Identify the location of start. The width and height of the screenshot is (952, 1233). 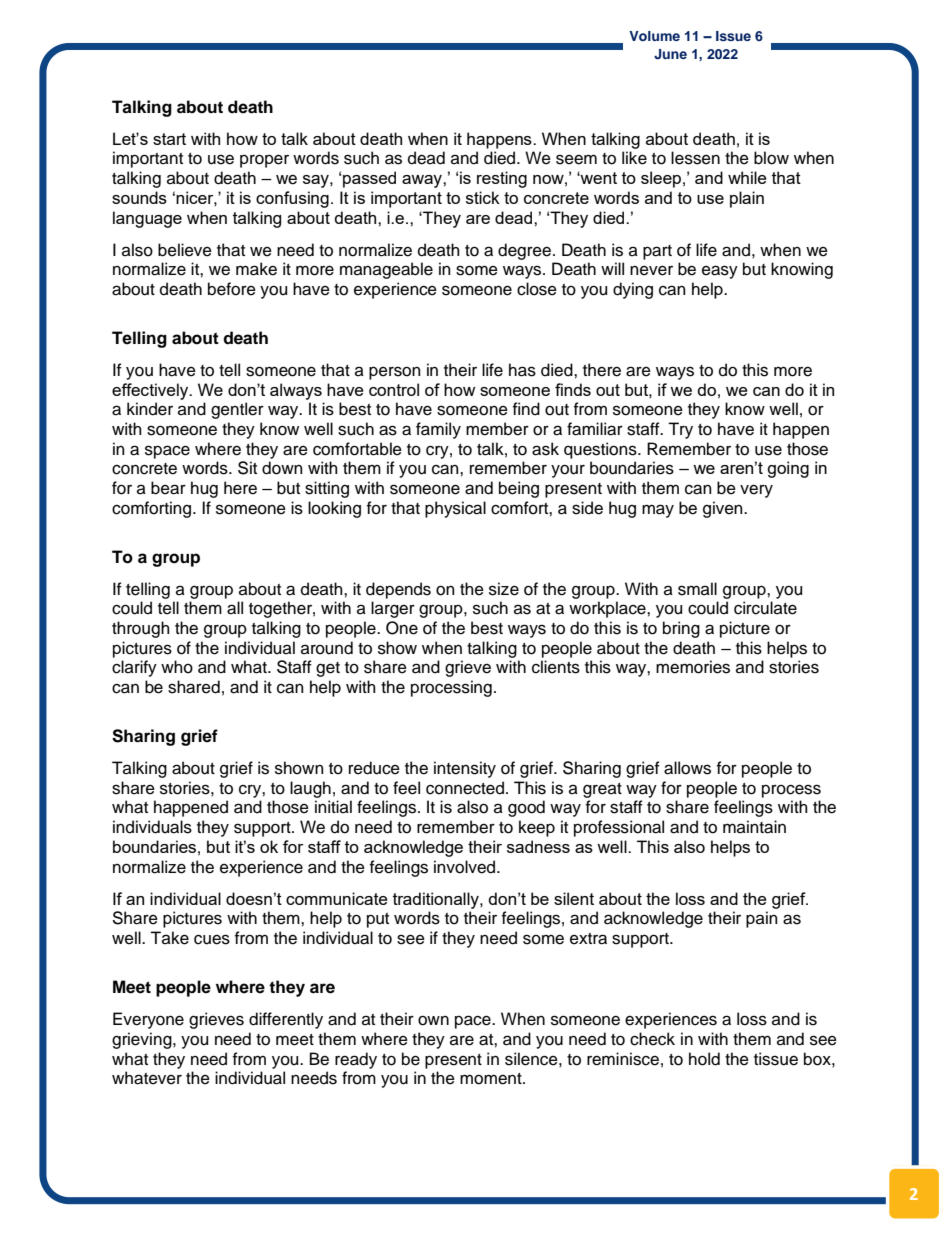
(169, 139).
